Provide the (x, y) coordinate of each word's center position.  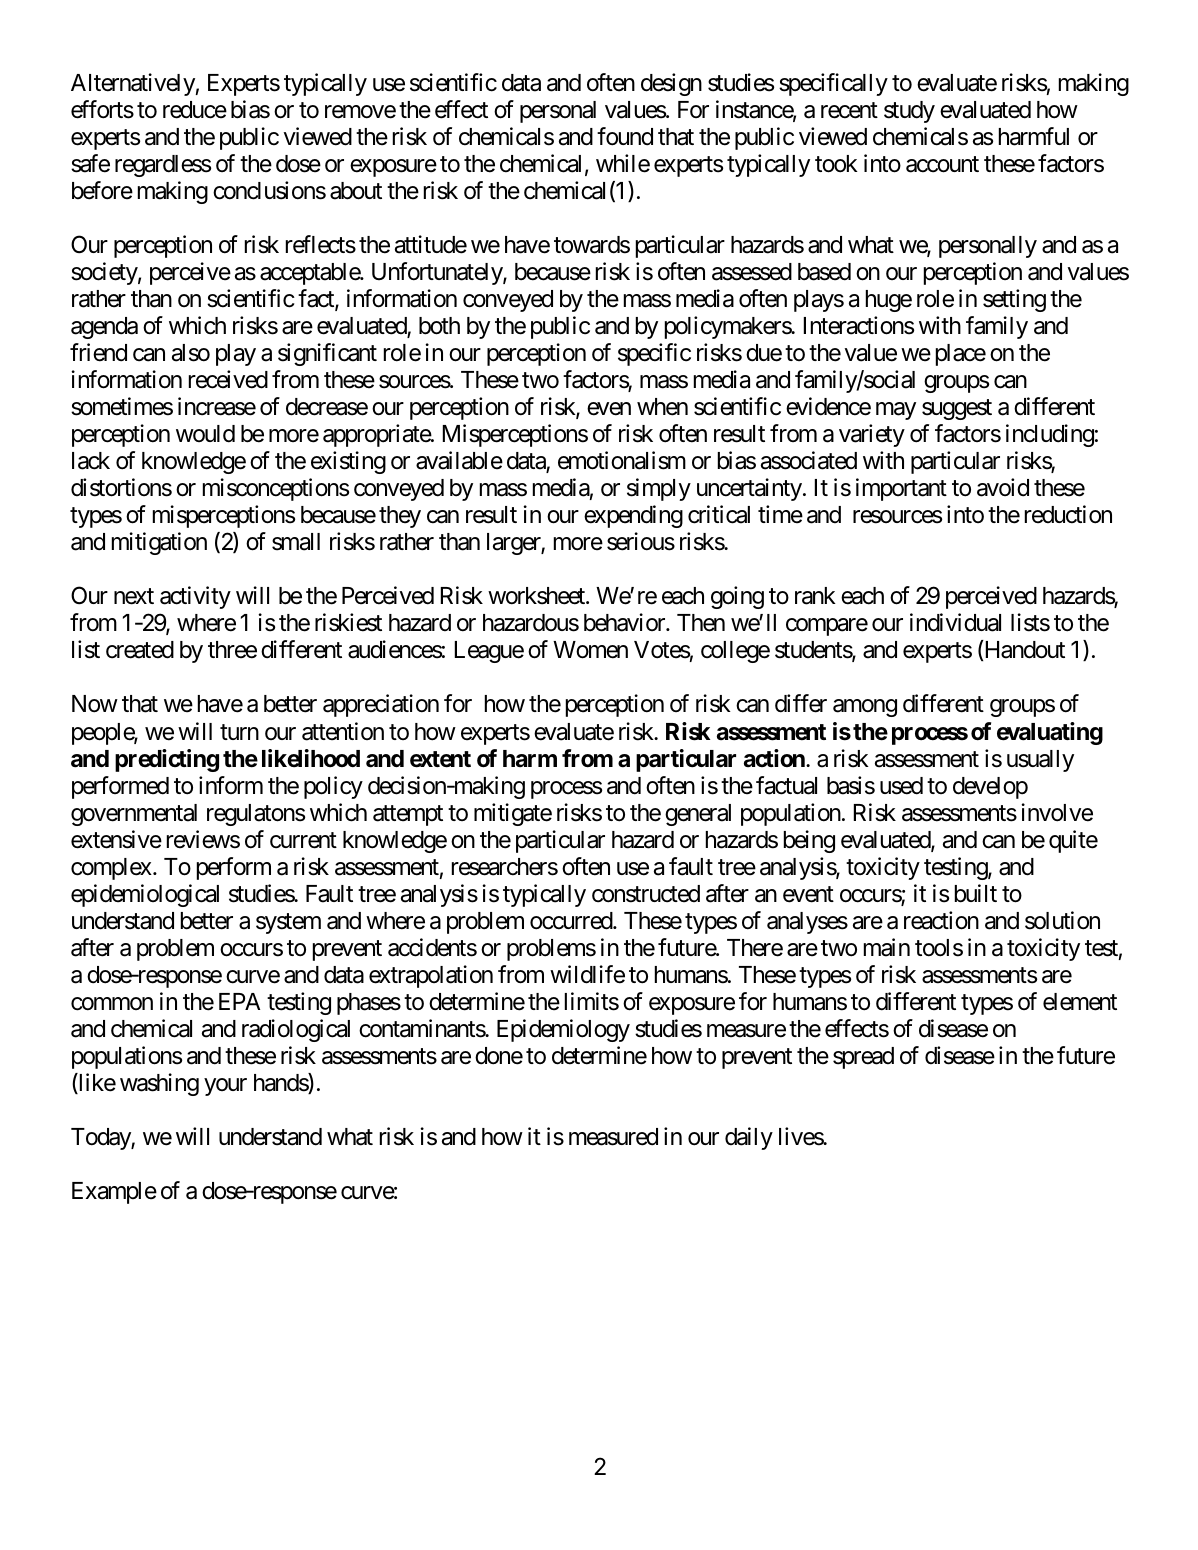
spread (863, 1058)
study (909, 112)
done (499, 1056)
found (625, 136)
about (356, 191)
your (225, 1087)
